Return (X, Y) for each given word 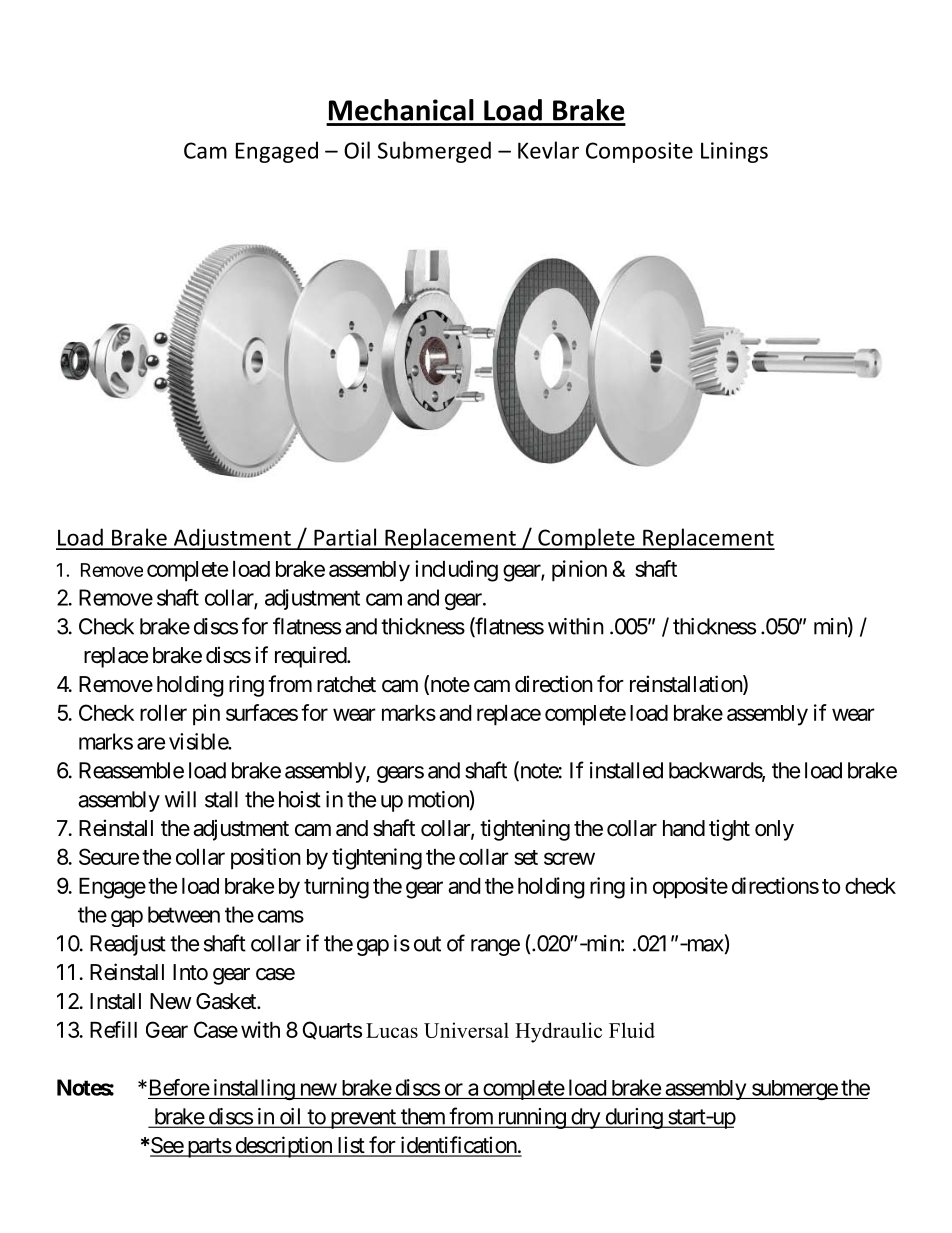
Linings (734, 152)
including (456, 571)
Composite (639, 152)
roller (163, 713)
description (283, 1147)
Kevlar (548, 150)
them (422, 1117)
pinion (579, 571)
